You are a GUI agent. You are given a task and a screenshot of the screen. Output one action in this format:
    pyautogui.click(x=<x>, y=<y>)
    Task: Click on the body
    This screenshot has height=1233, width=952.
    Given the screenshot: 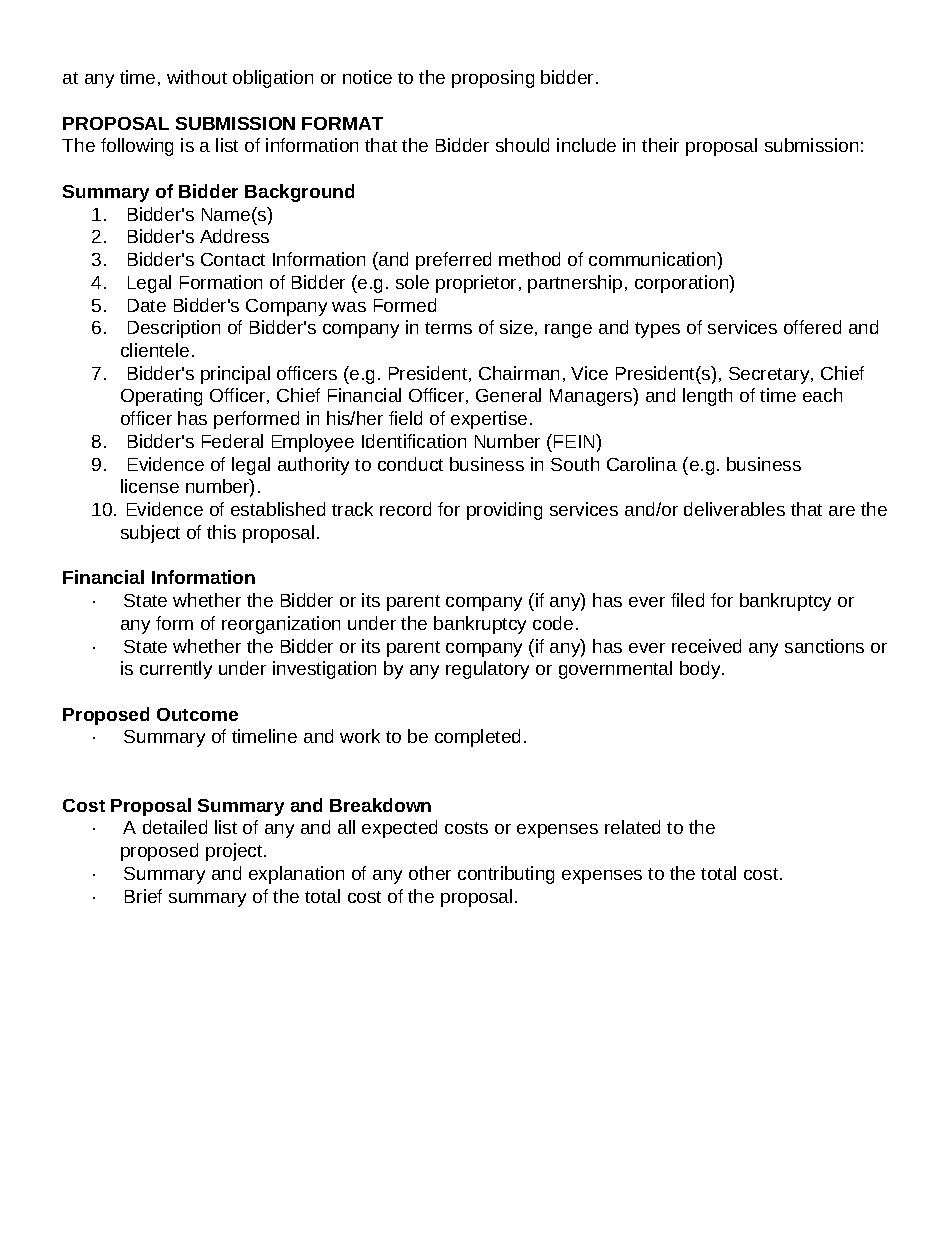 What is the action you would take?
    pyautogui.click(x=701, y=670)
